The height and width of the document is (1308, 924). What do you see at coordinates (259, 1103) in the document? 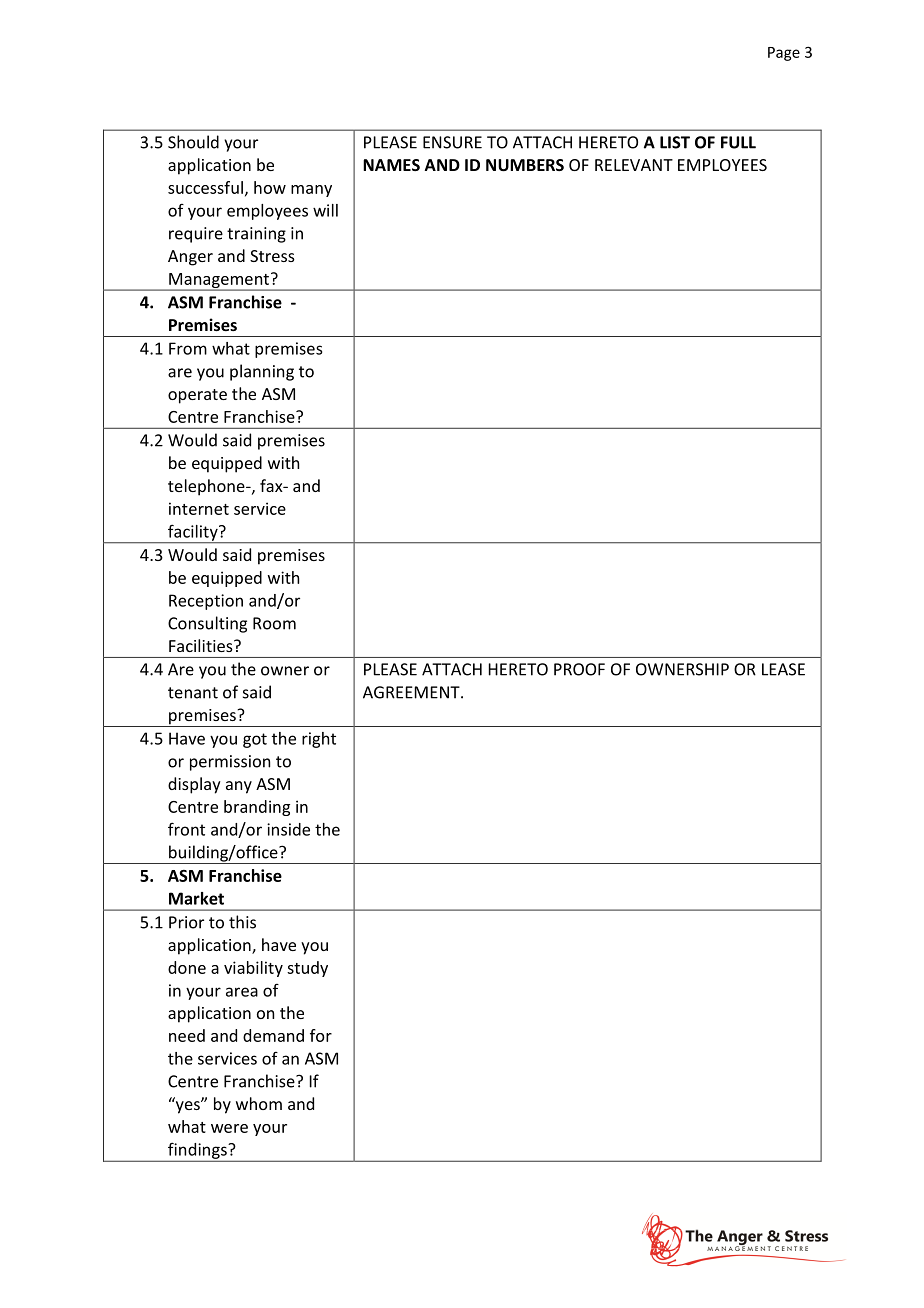
I see `whom` at bounding box center [259, 1103].
